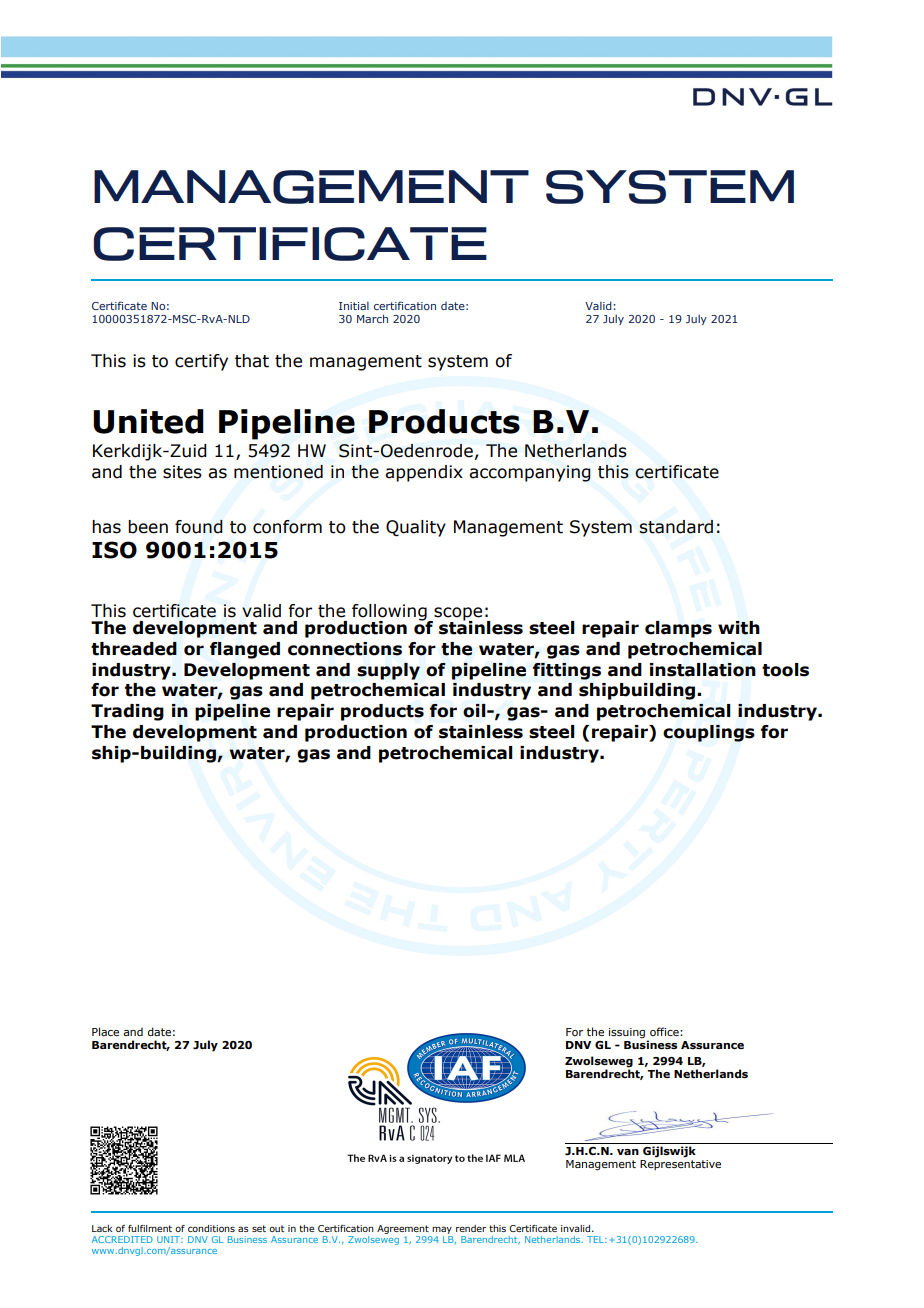 This page has width=924, height=1308. Describe the element at coordinates (201, 362) in the page. I see `certify` at that location.
